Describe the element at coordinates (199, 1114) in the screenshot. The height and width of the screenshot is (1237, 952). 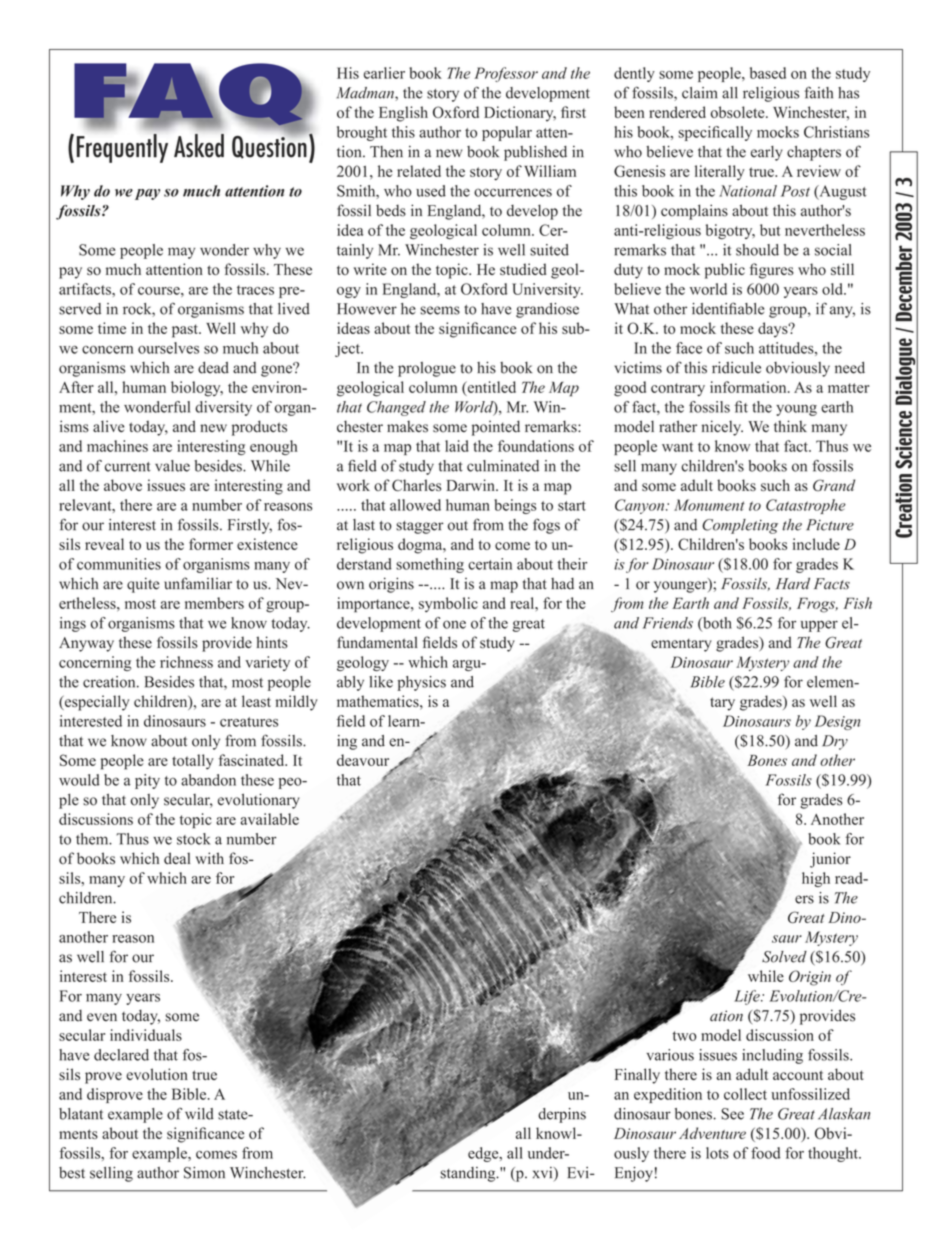
I see `wild` at that location.
